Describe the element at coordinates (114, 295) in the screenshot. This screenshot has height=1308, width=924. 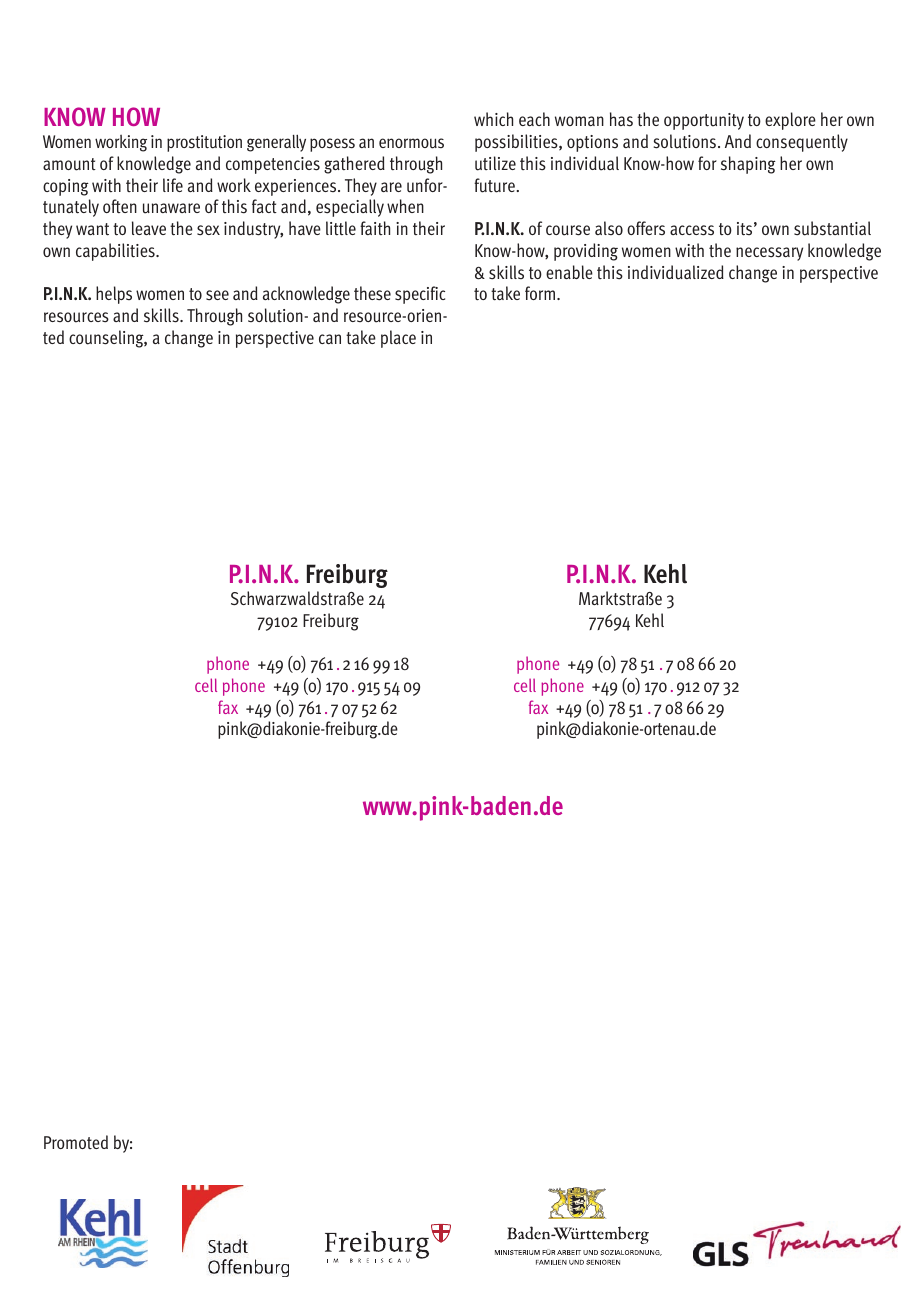
I see `helps` at that location.
